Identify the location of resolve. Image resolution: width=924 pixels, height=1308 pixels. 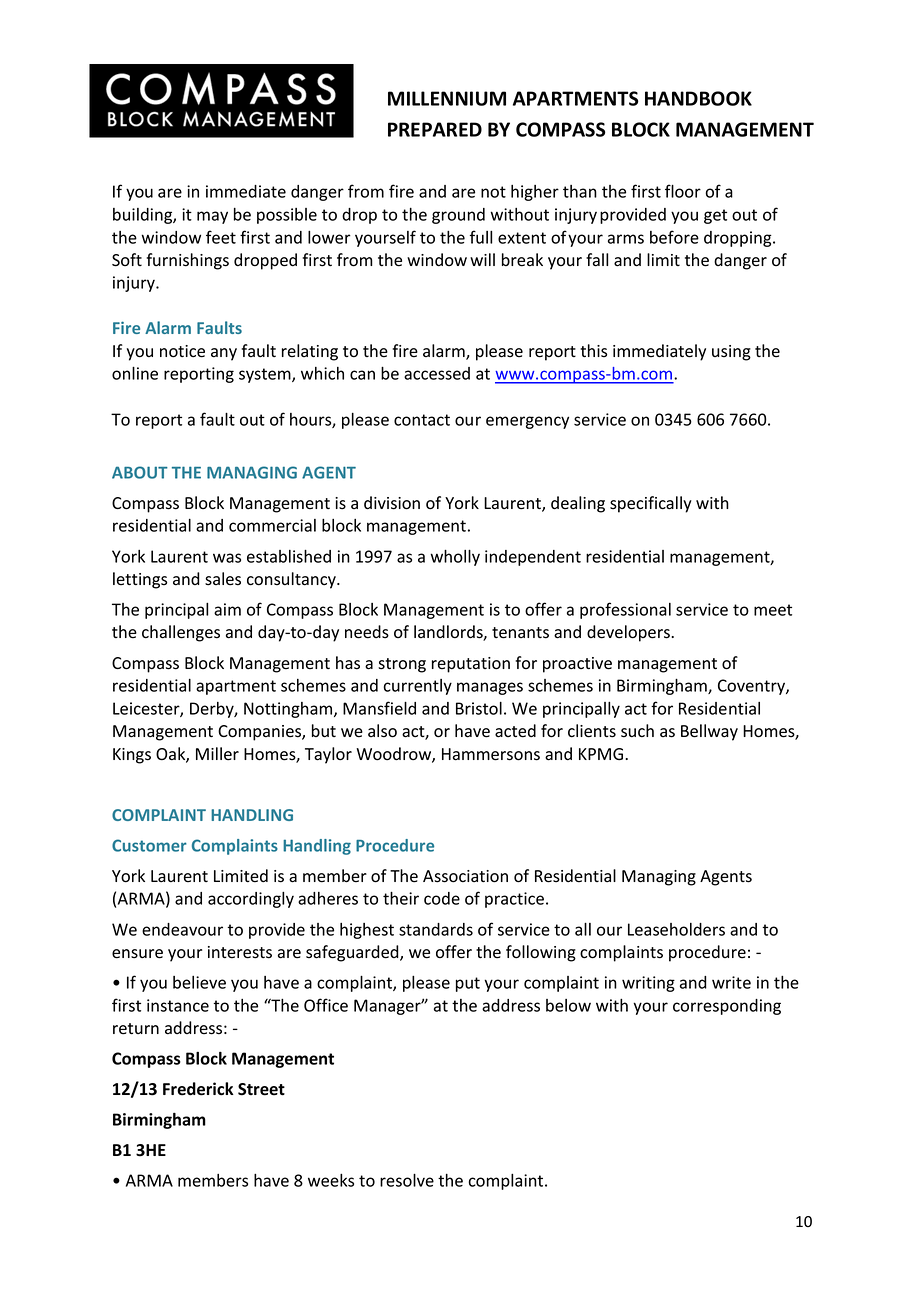
(407, 1180).
